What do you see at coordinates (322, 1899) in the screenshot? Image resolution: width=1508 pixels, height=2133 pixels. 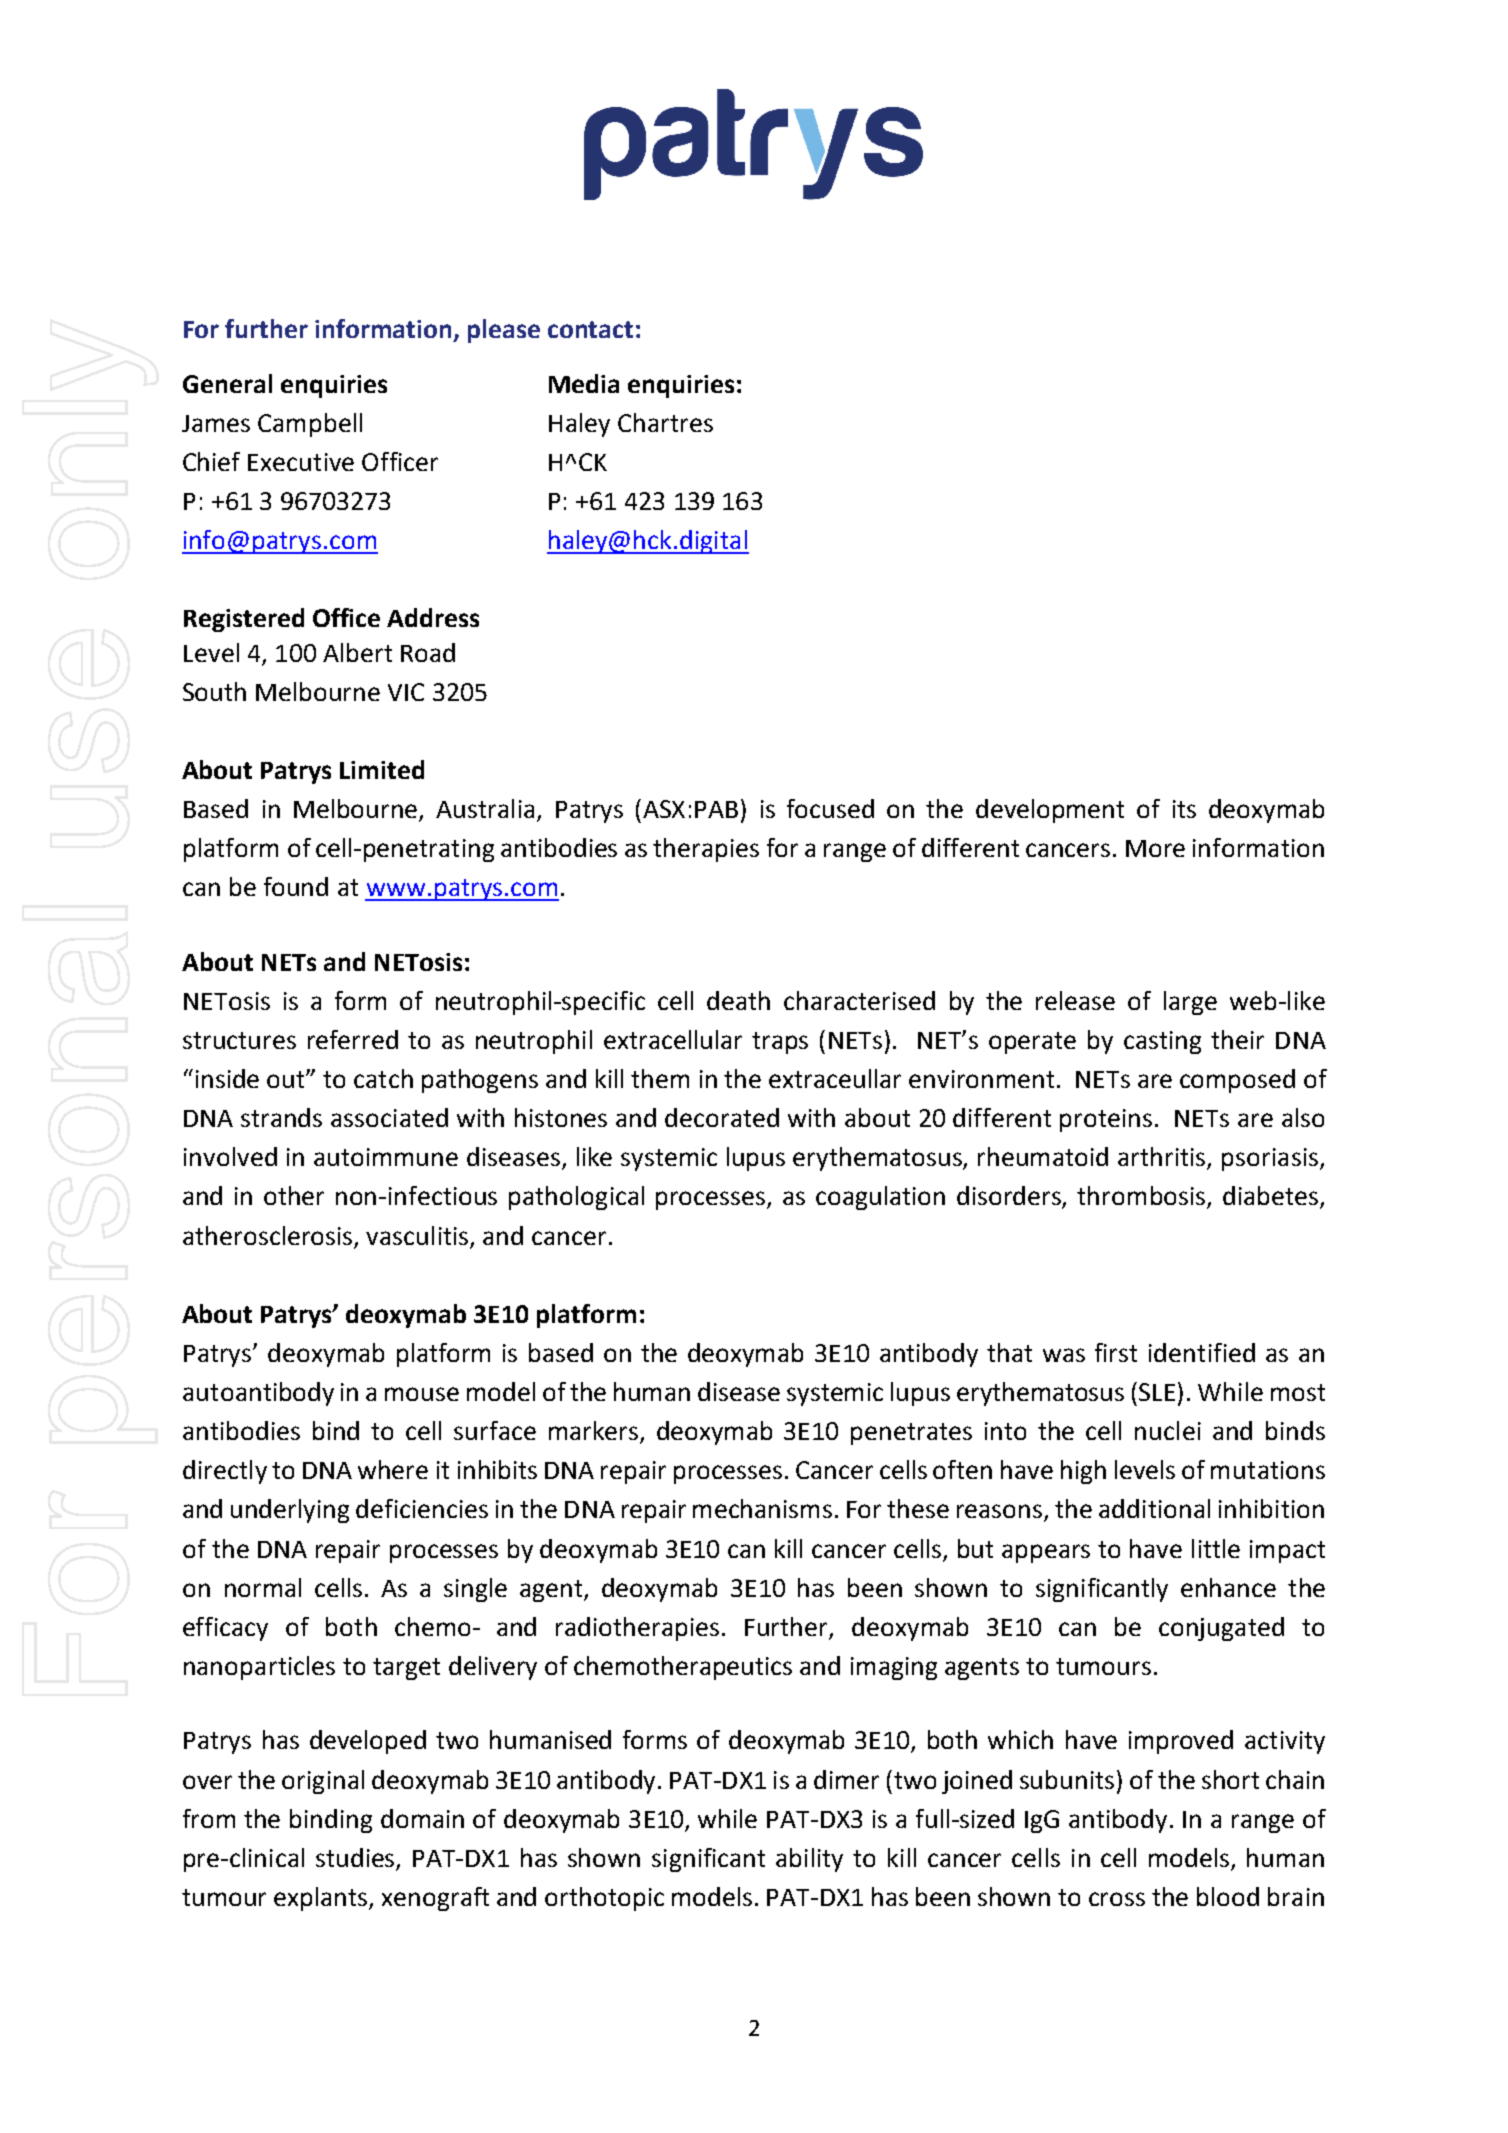 I see `explants` at bounding box center [322, 1899].
